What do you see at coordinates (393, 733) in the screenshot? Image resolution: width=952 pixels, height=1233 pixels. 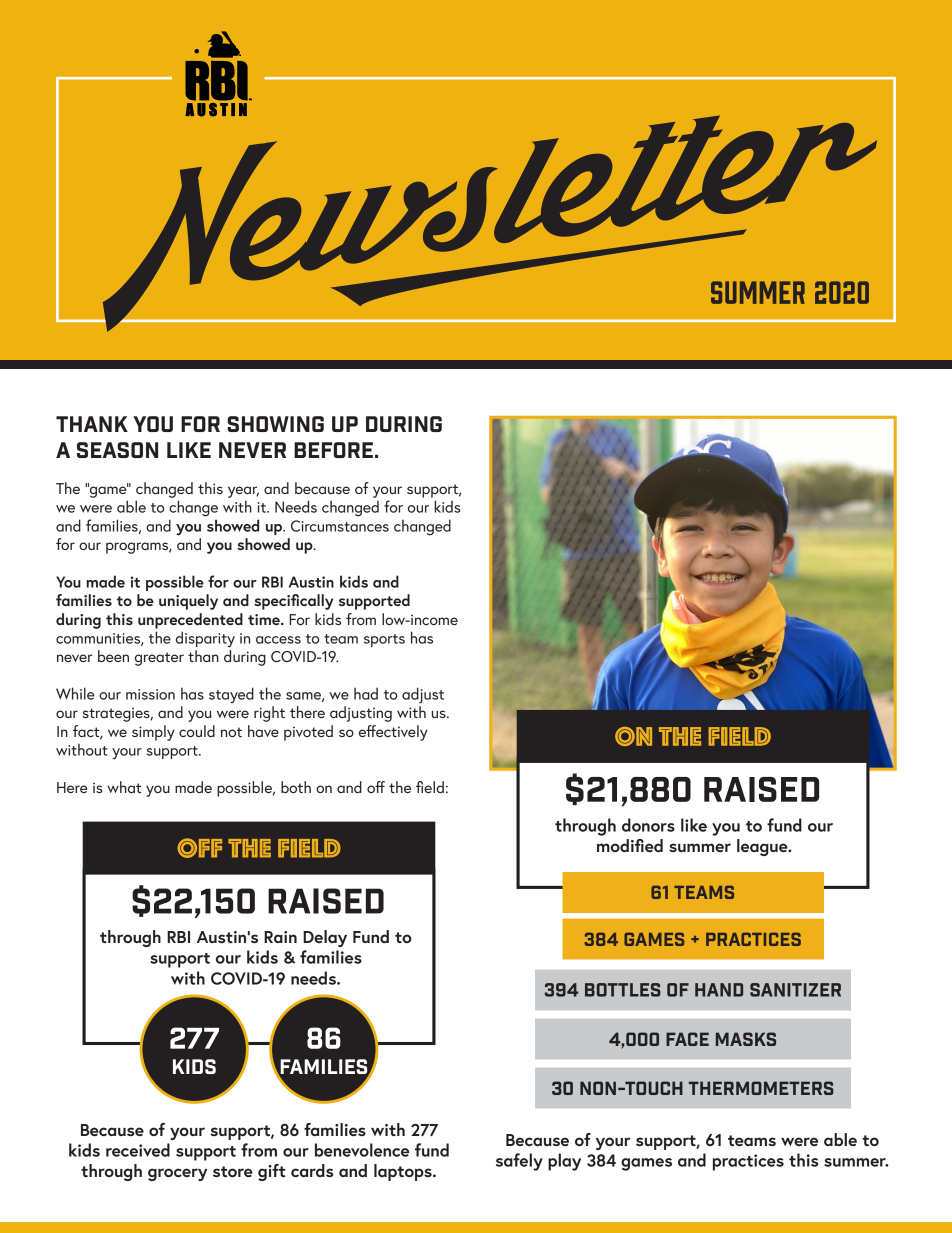 I see `effectively` at bounding box center [393, 733].
